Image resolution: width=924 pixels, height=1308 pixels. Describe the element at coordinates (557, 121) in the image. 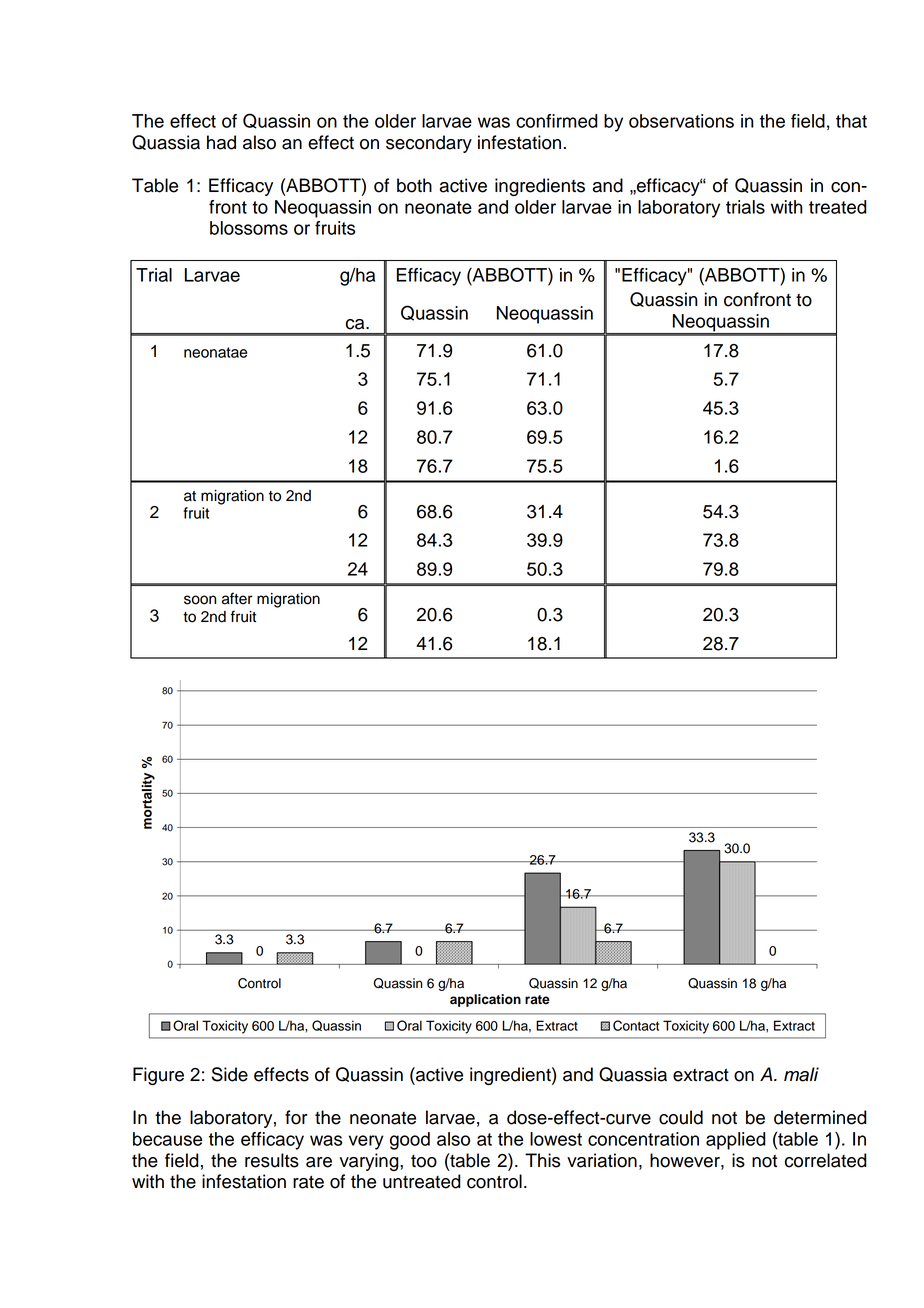

I see `confirmed` at that location.
